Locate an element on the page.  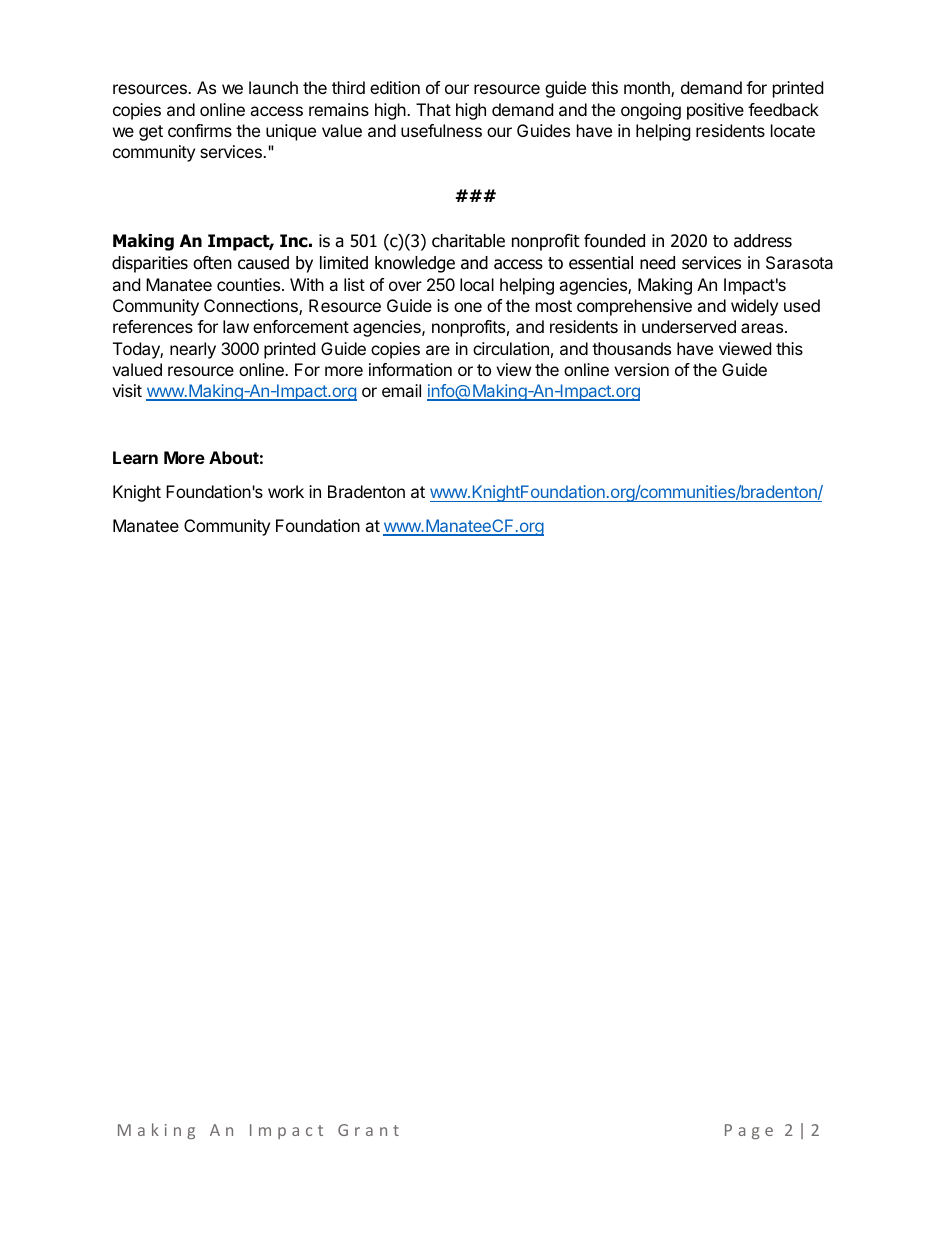
work is located at coordinates (286, 491).
